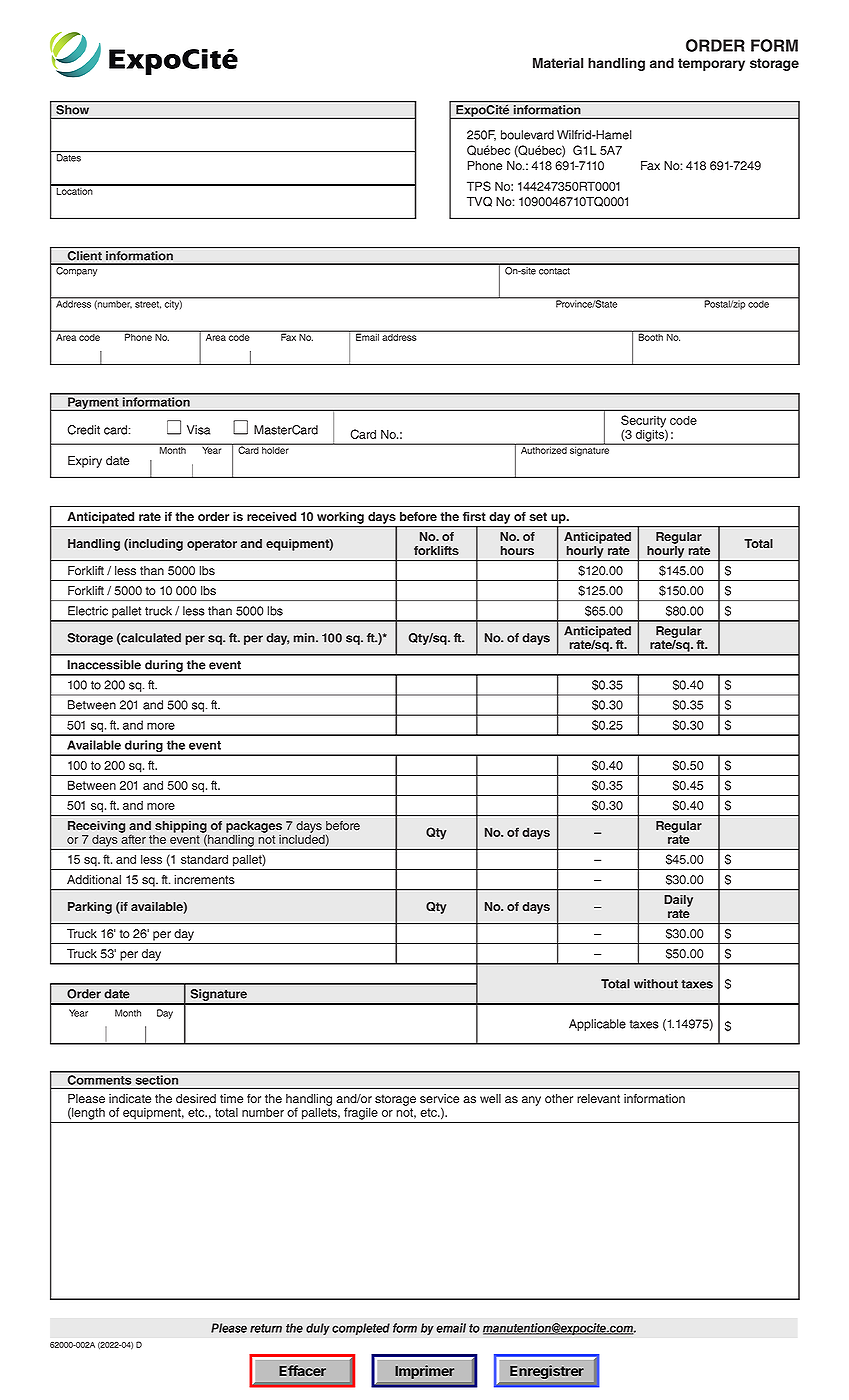 This screenshot has height=1400, width=849. I want to click on TPS, so click(479, 186).
